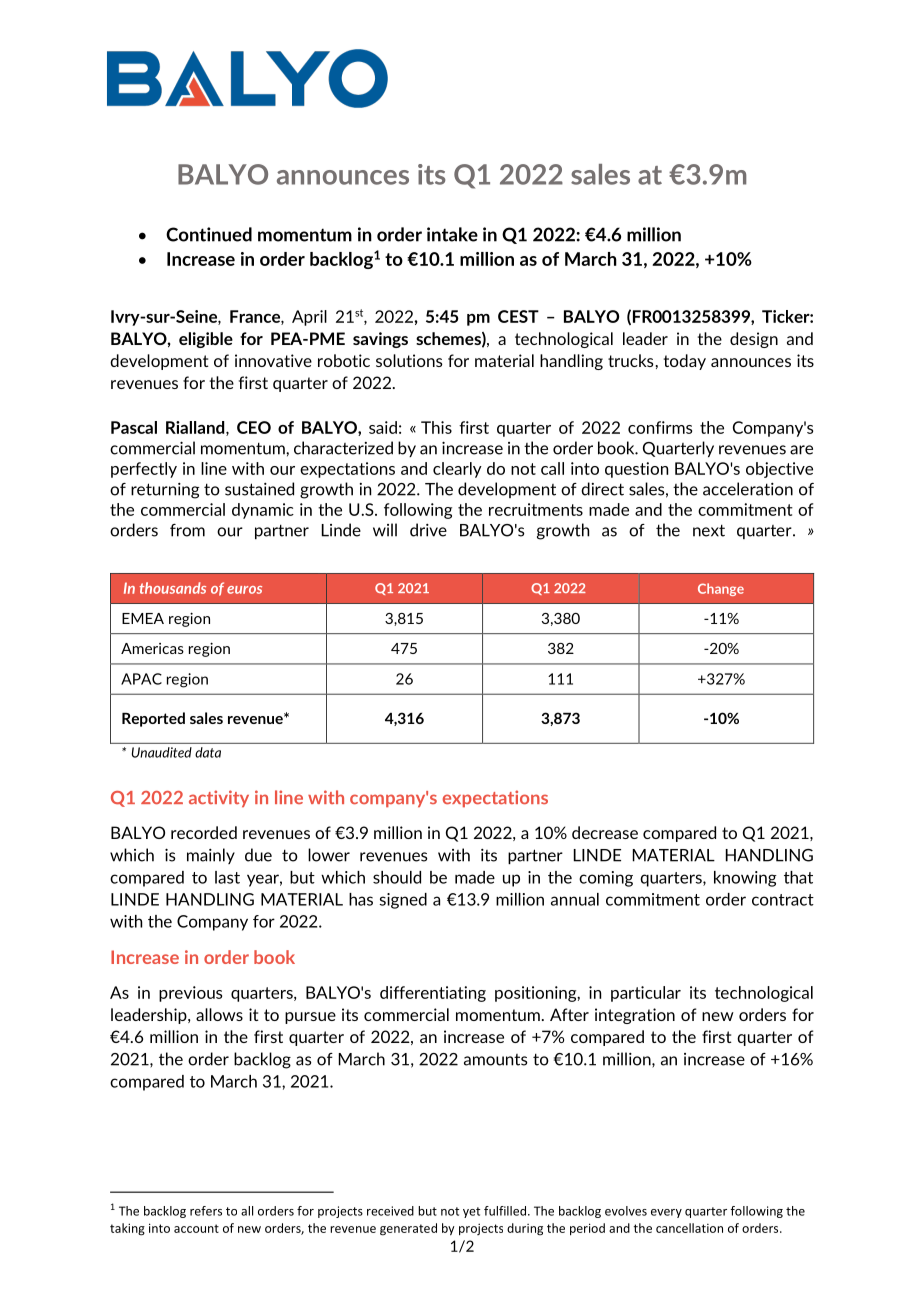  Describe the element at coordinates (452, 234) in the screenshot. I see `intake` at that location.
